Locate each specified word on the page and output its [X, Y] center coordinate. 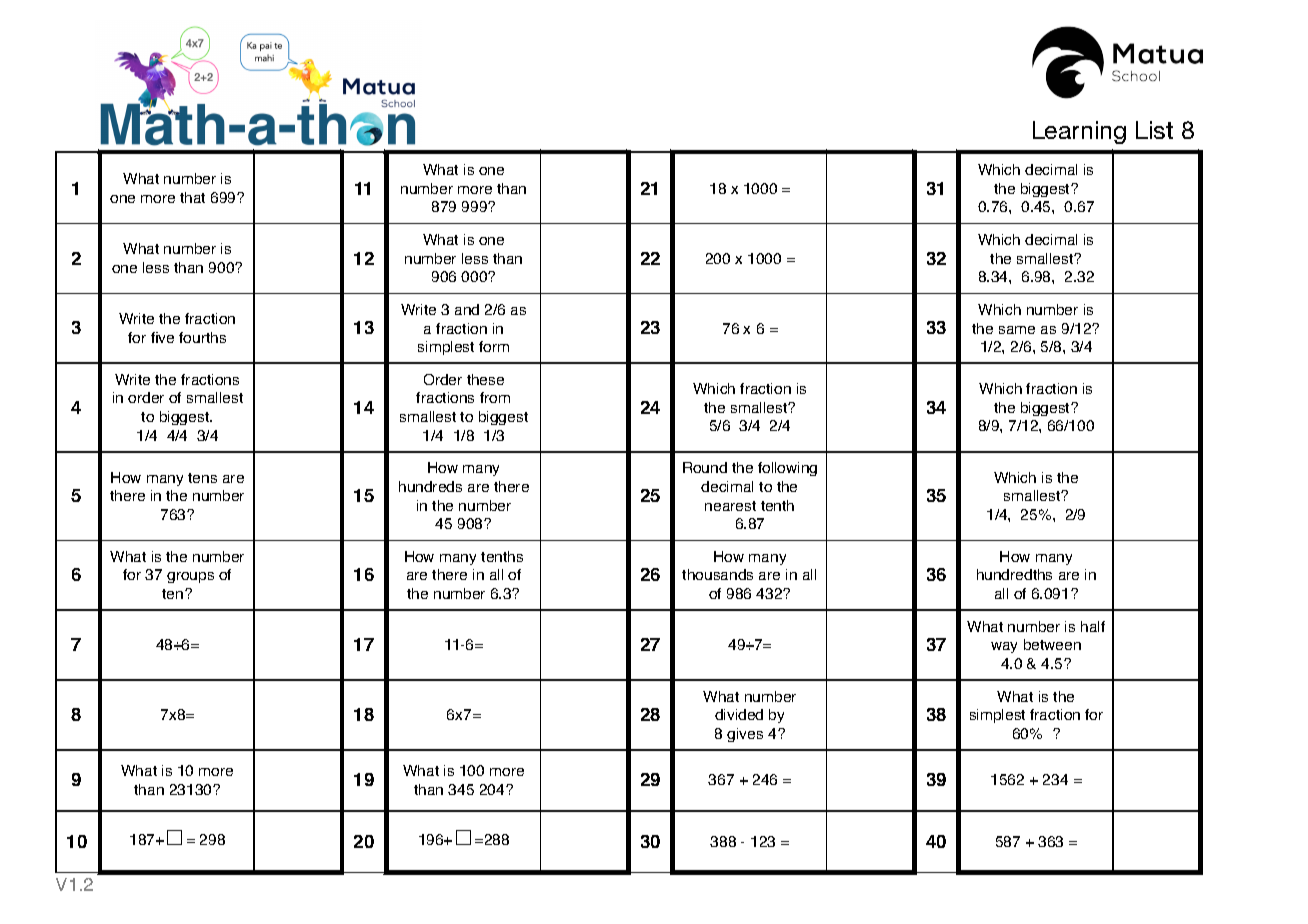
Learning [1079, 132]
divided [739, 714]
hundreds [430, 486]
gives [745, 735]
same [1017, 330]
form [494, 346]
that [192, 197]
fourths [202, 337]
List [1154, 130]
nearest [730, 506]
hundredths [1014, 574]
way [1004, 647]
